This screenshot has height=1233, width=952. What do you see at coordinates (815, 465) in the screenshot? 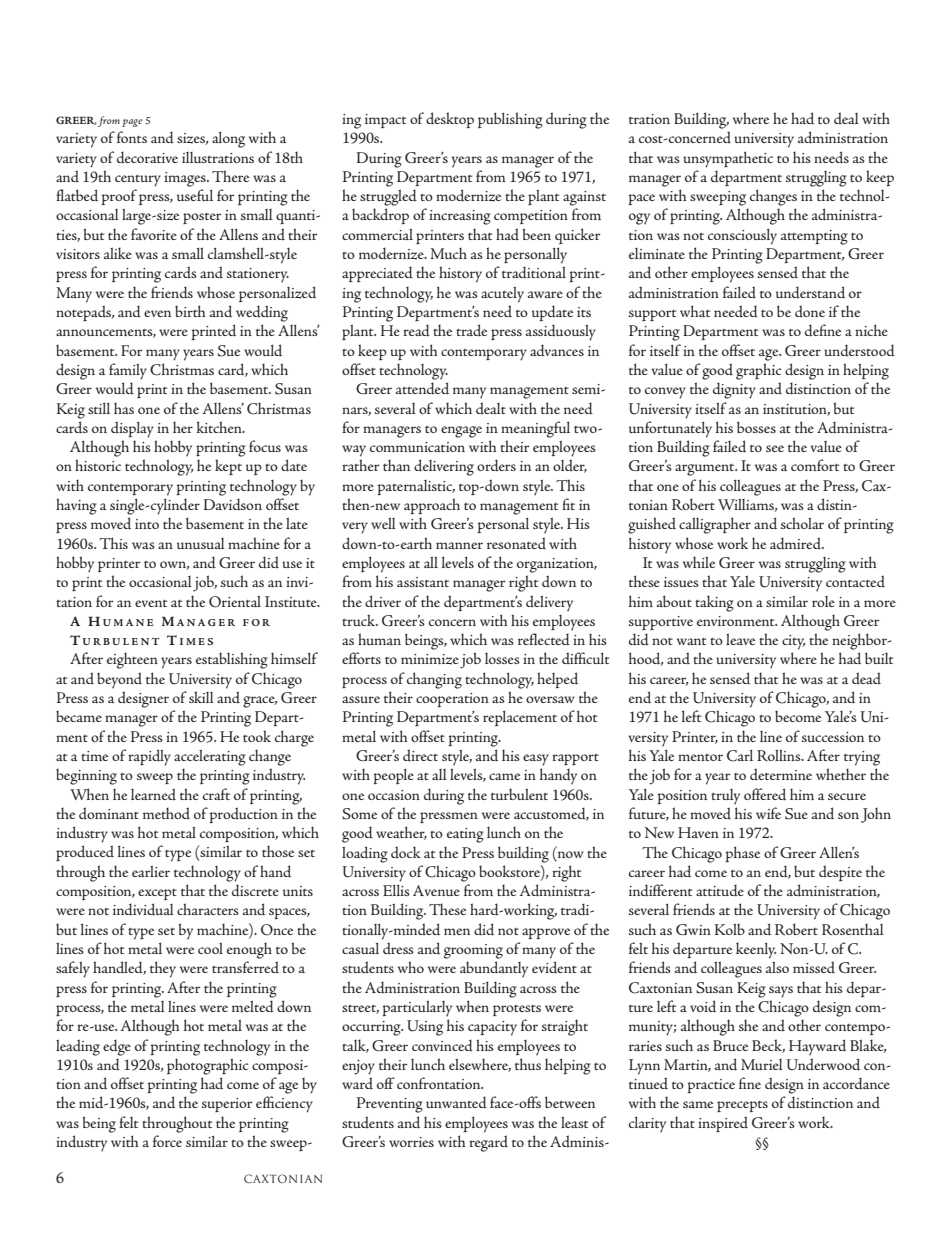
I see `comfort` at bounding box center [815, 465].
